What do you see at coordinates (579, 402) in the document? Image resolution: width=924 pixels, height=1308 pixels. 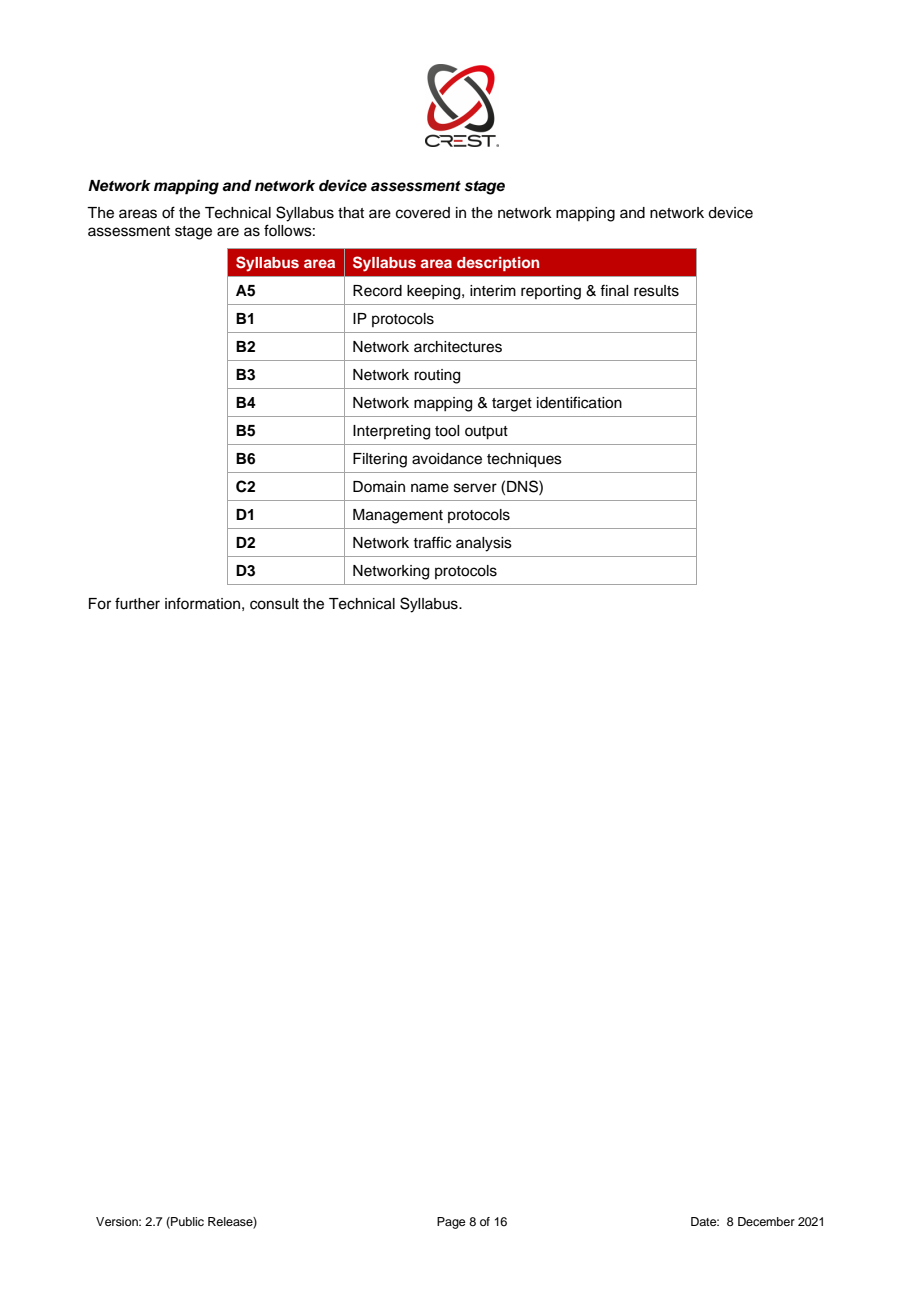 I see `identification` at bounding box center [579, 402].
